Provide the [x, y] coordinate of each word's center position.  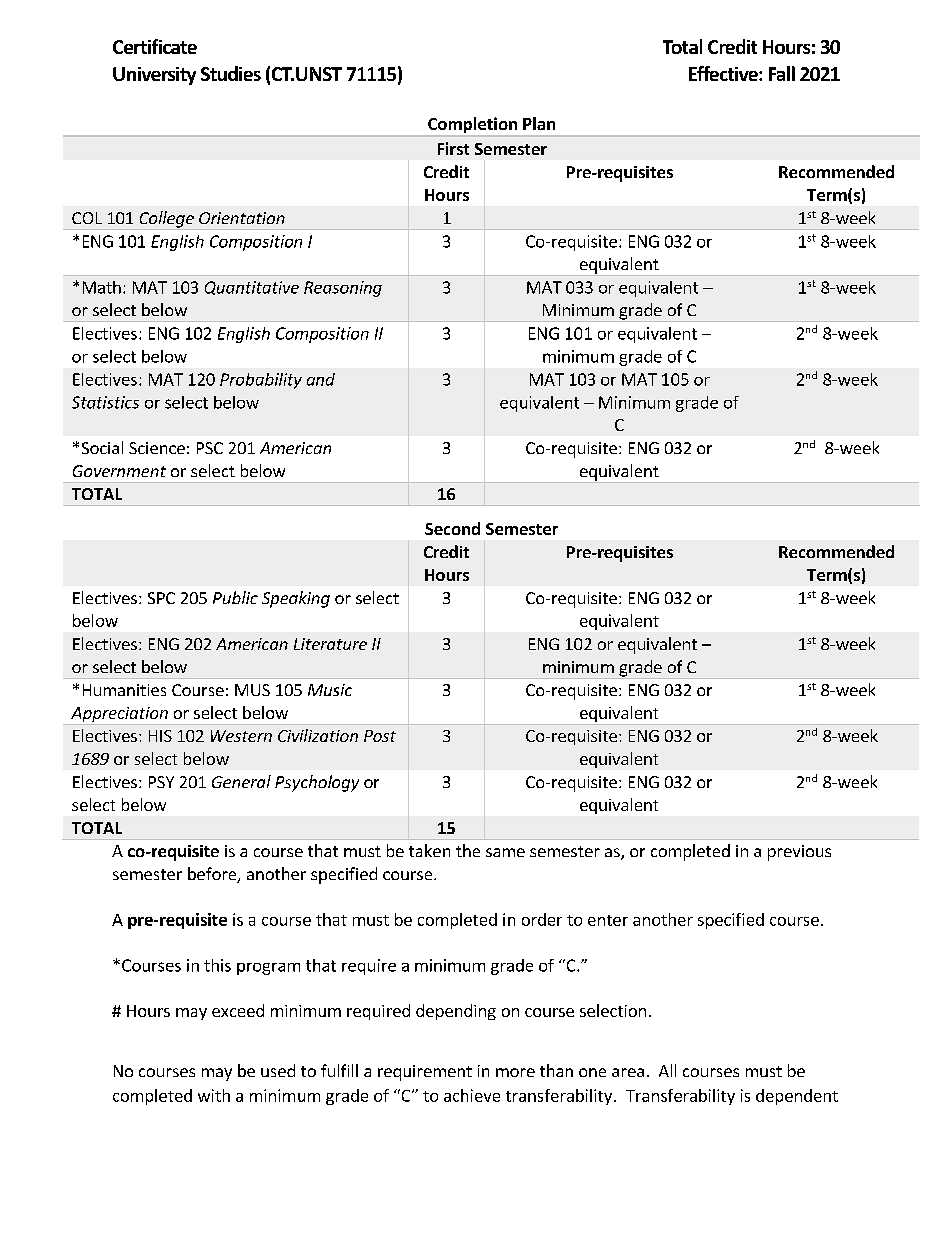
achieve [472, 1095]
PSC [210, 448]
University [154, 76]
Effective [724, 73]
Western [241, 736]
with [214, 1095]
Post [380, 736]
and [321, 379]
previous [799, 853]
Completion [472, 125]
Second [452, 528]
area [628, 1072]
